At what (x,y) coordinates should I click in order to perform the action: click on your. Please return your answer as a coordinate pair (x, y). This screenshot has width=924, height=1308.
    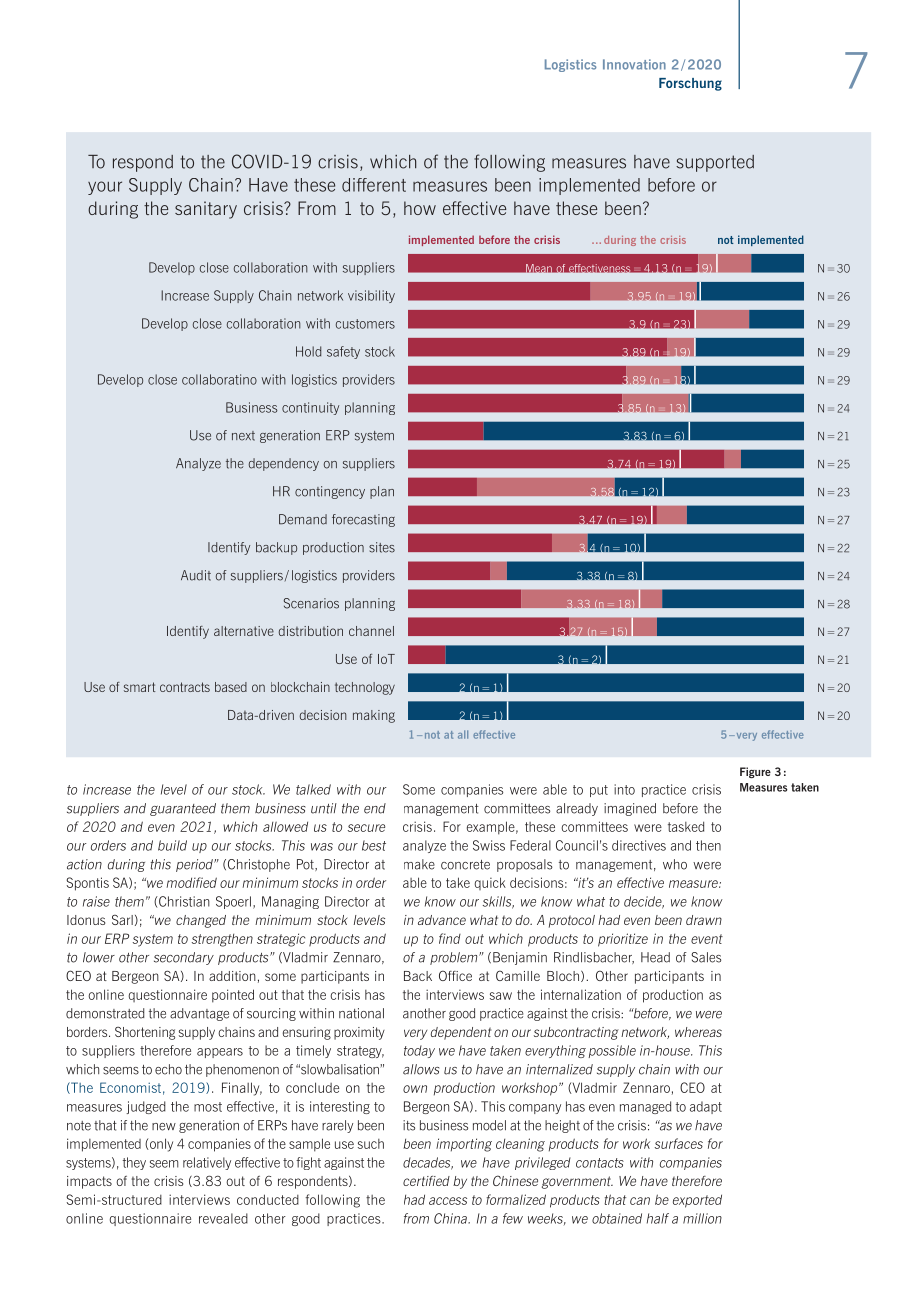
    Looking at the image, I should click on (105, 188).
